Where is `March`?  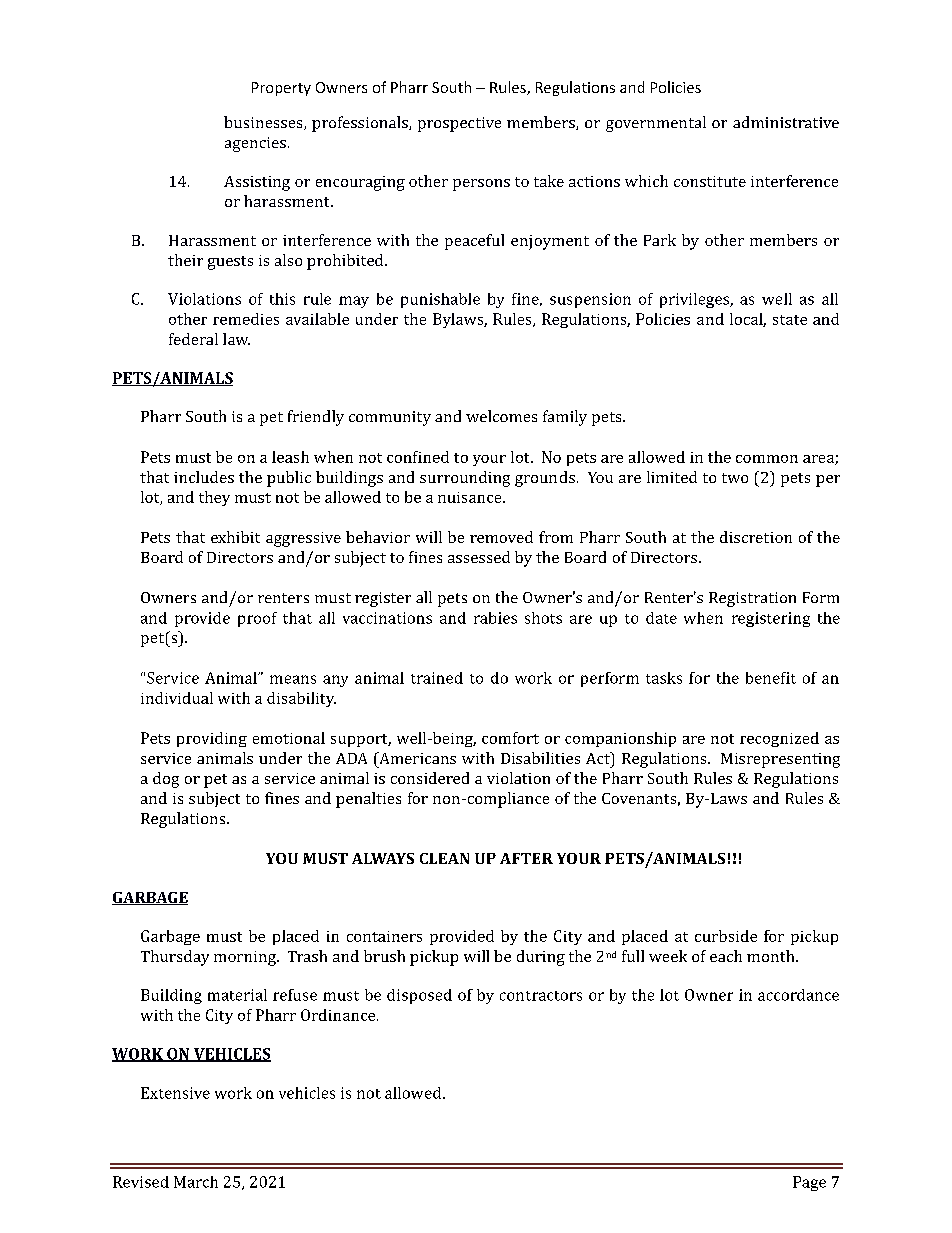
March is located at coordinates (196, 1182).
